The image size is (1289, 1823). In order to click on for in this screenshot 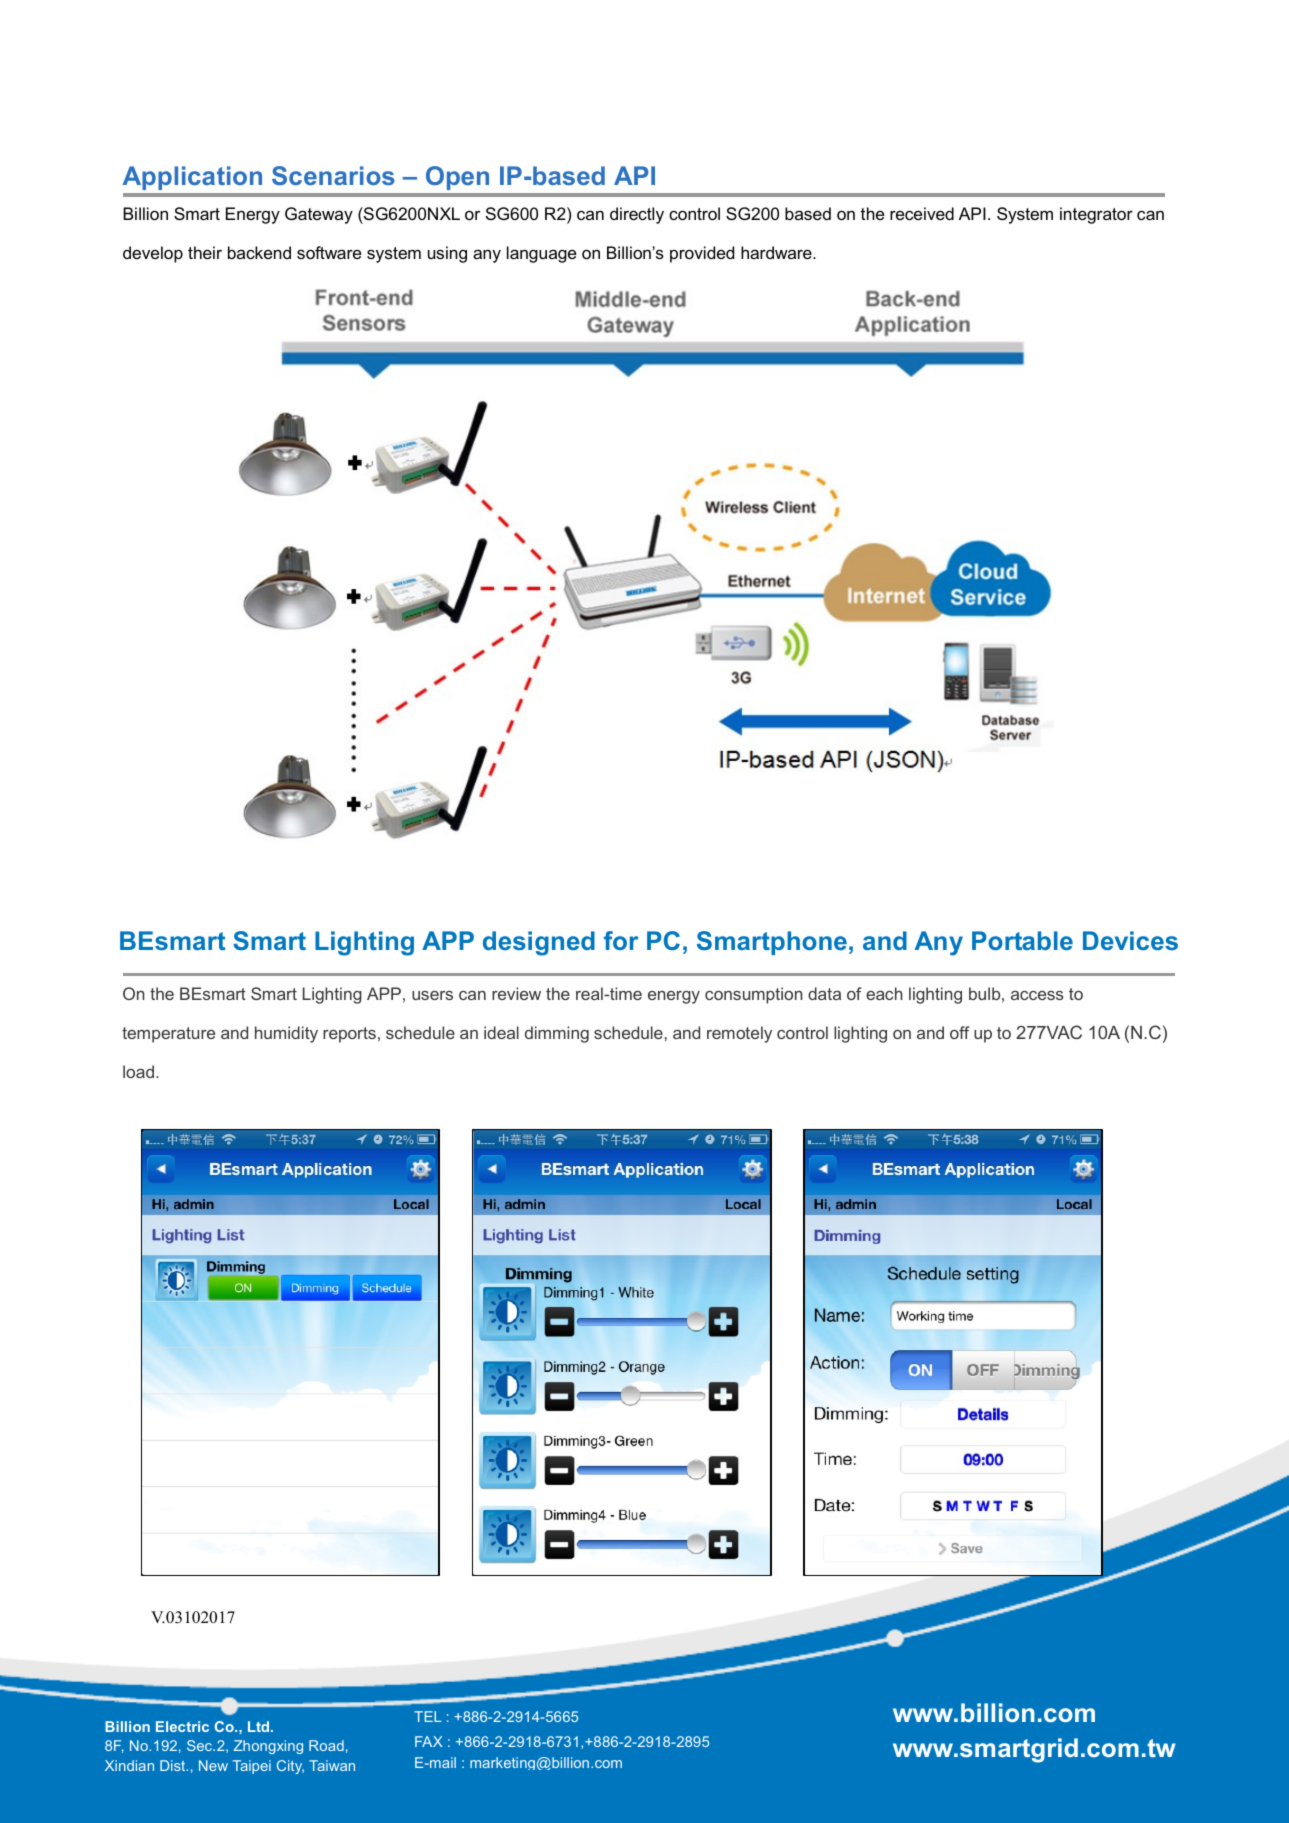, I will do `click(621, 940)`.
